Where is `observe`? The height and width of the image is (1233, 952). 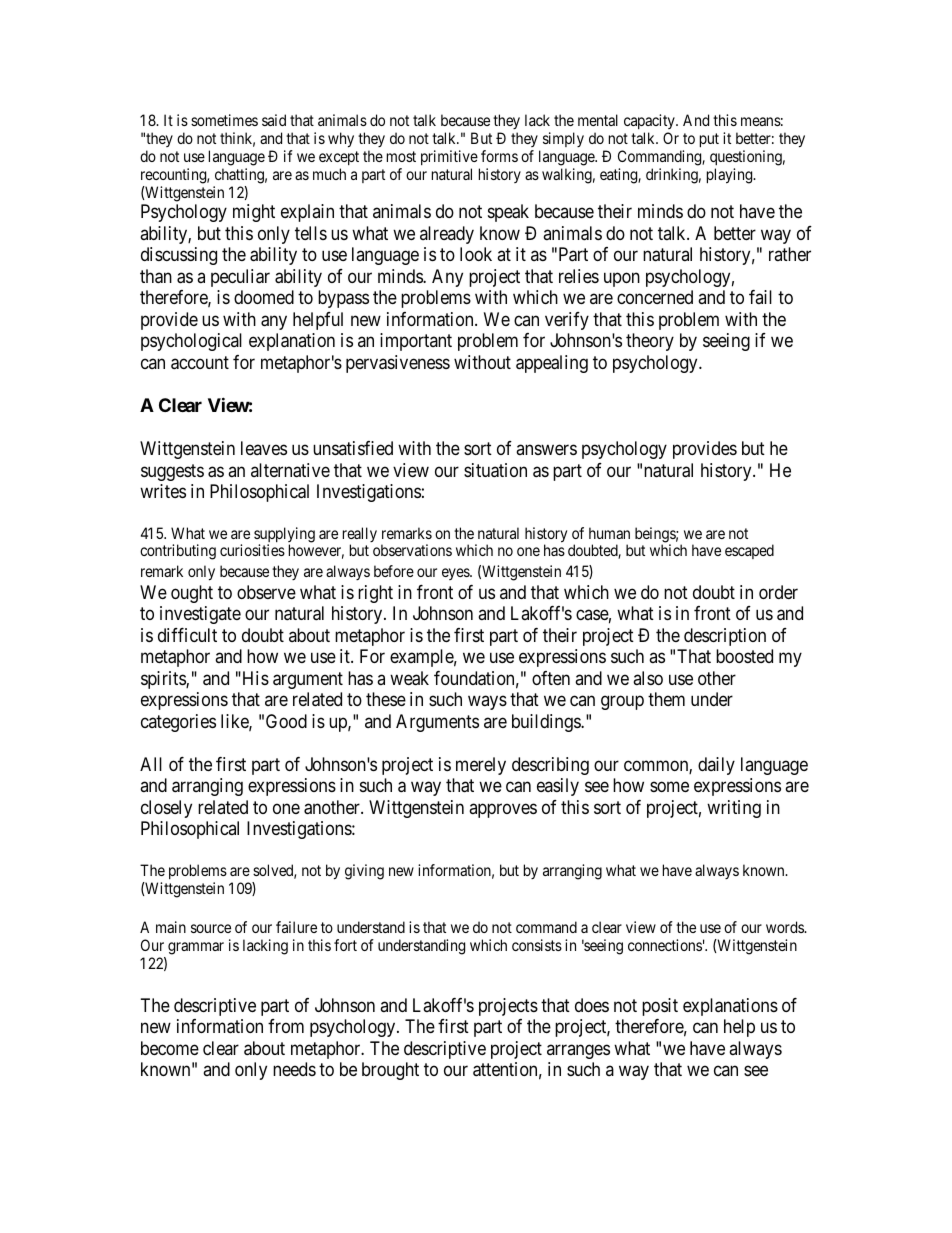
observe is located at coordinates (266, 592).
